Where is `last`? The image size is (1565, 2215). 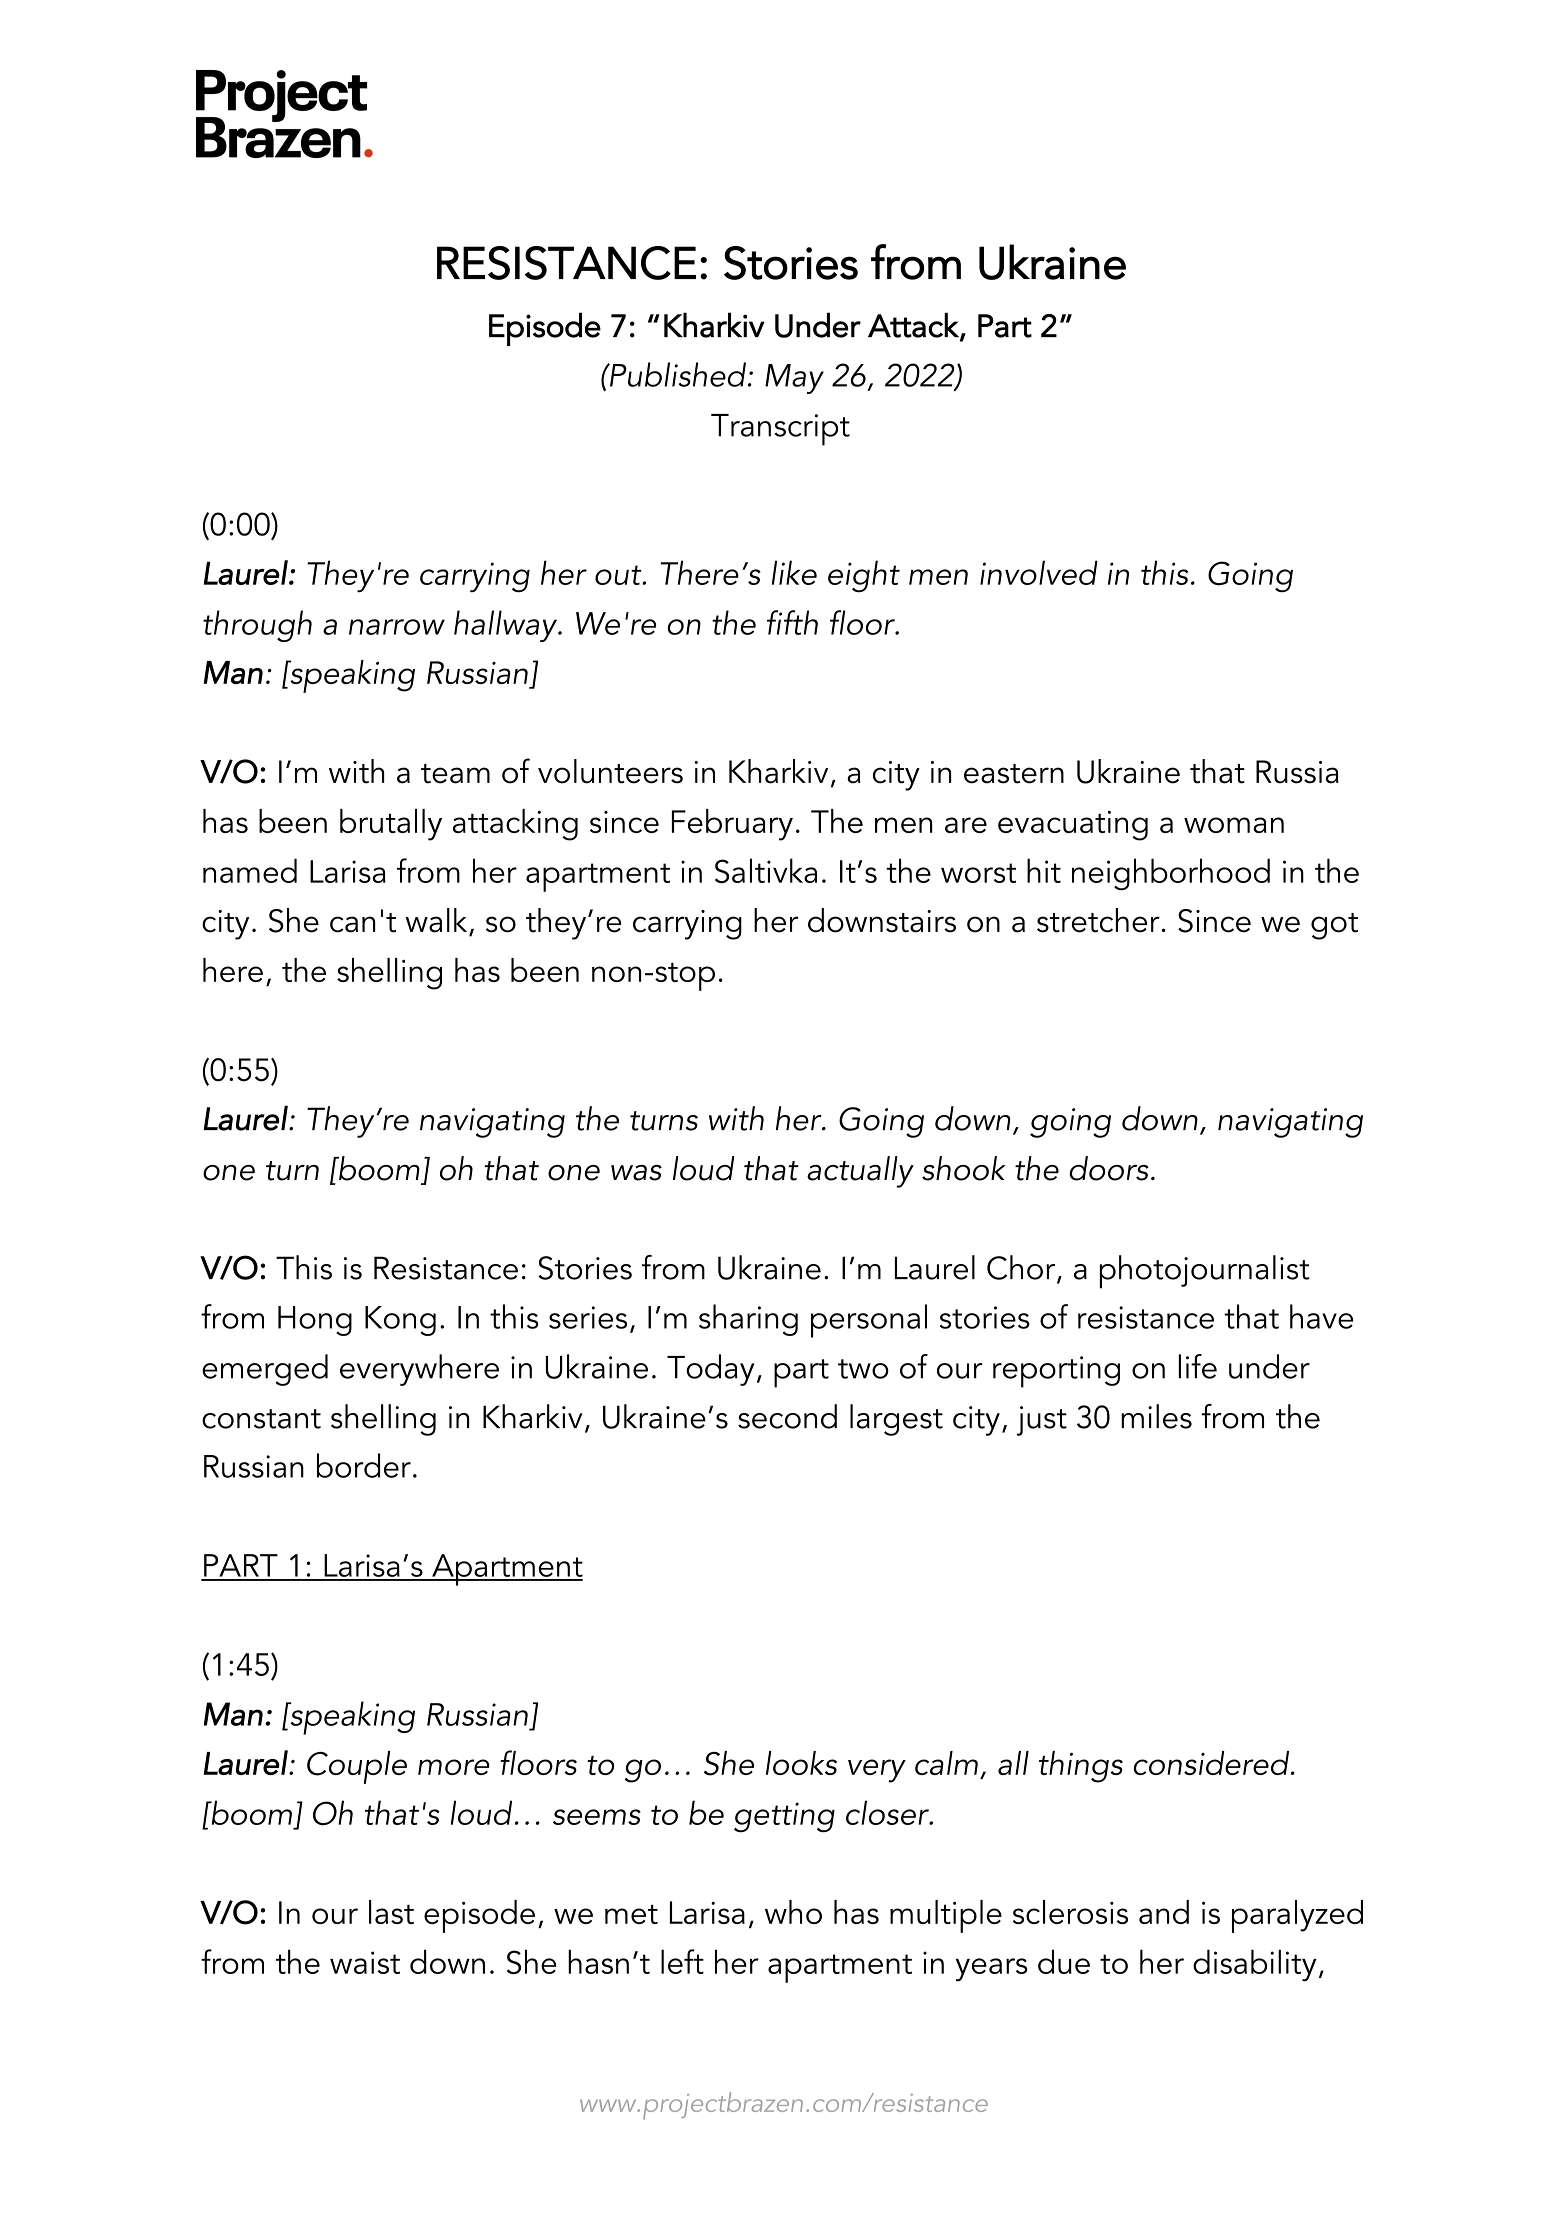 last is located at coordinates (391, 1912).
